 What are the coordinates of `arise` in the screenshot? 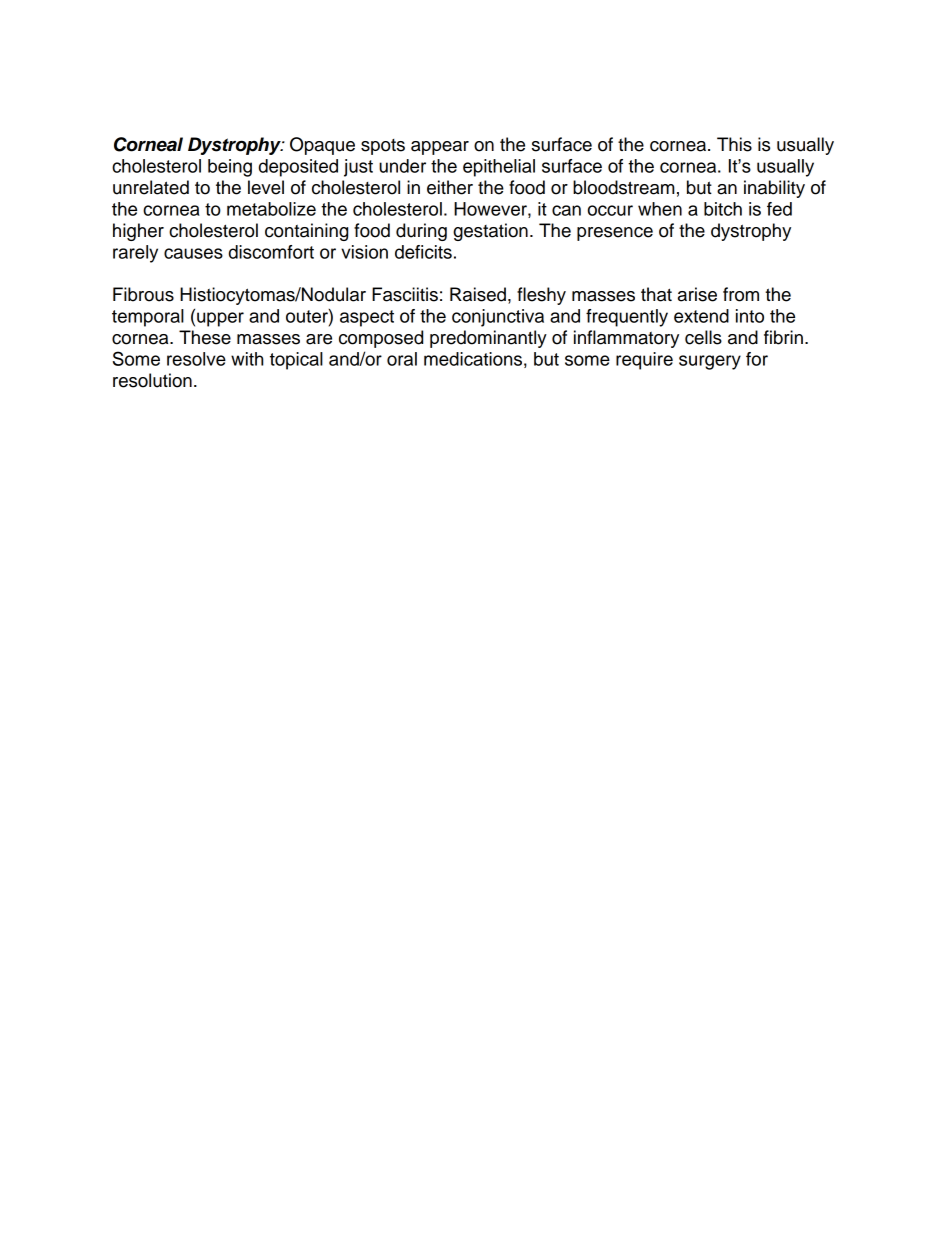 It's located at (697, 294).
